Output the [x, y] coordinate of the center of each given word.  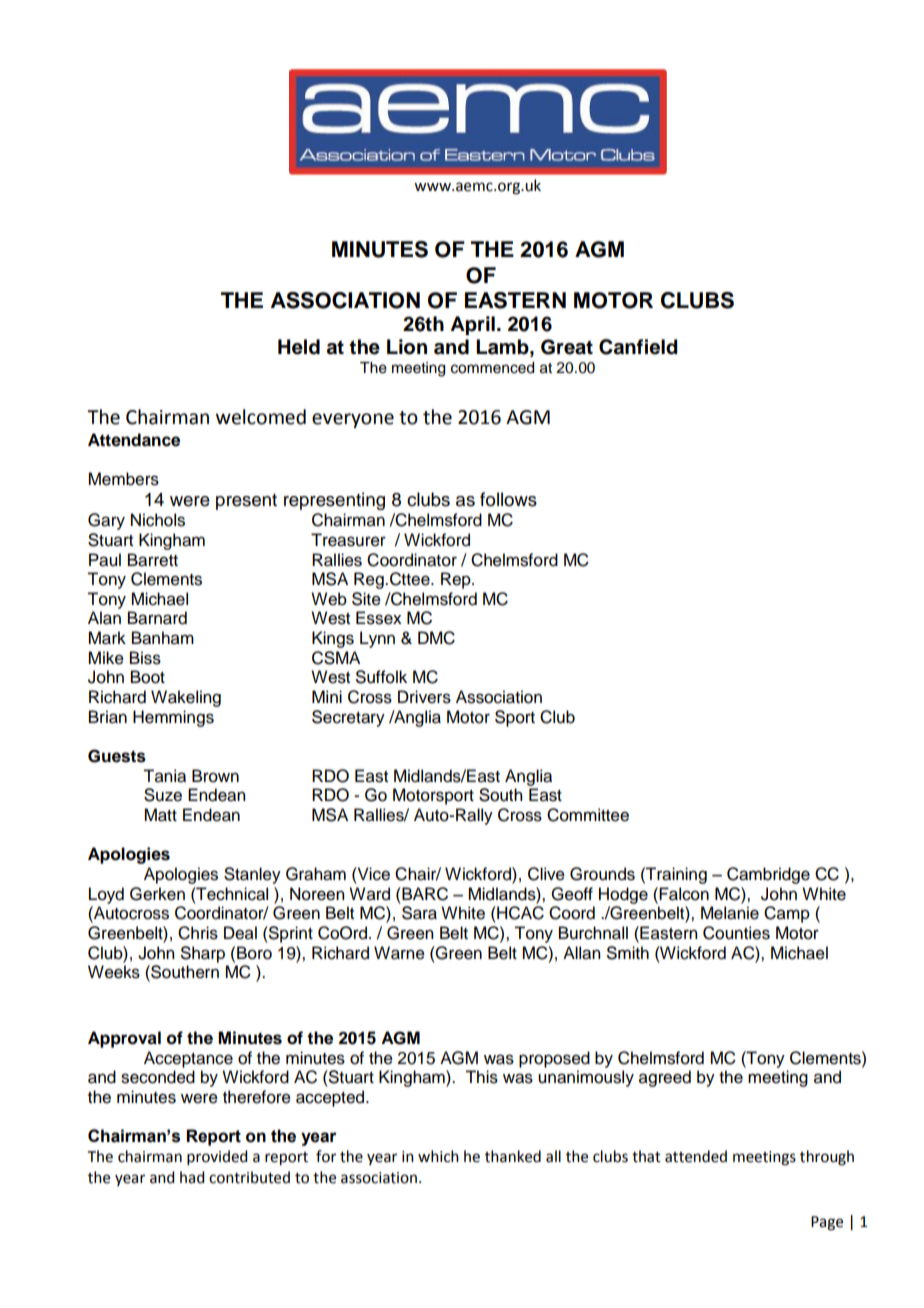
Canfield [638, 347]
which [438, 1156]
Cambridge [768, 875]
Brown [215, 776]
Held [299, 347]
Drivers [424, 697]
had [192, 1177]
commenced [492, 368]
